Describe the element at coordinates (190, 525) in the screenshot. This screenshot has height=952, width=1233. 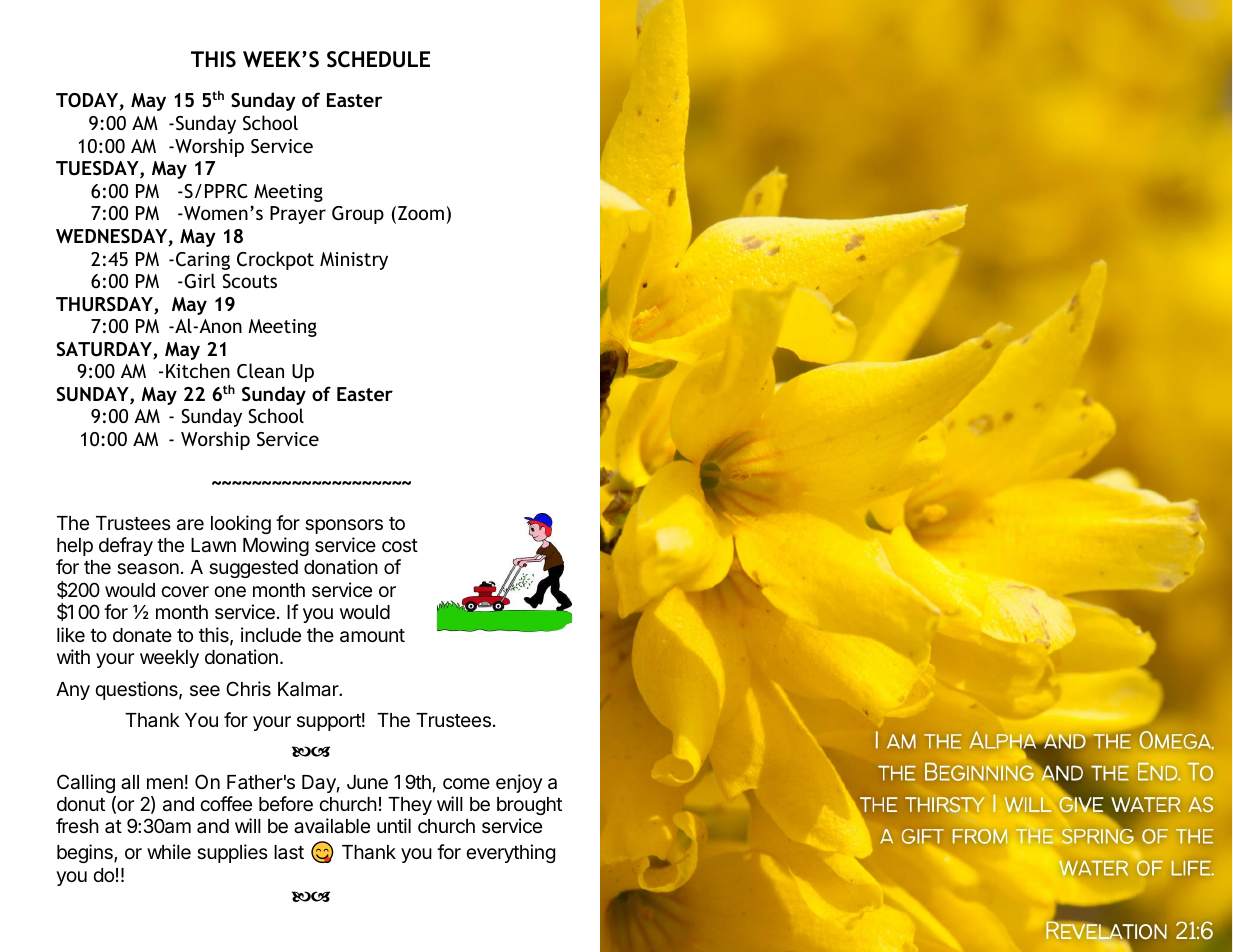
I see `are` at that location.
